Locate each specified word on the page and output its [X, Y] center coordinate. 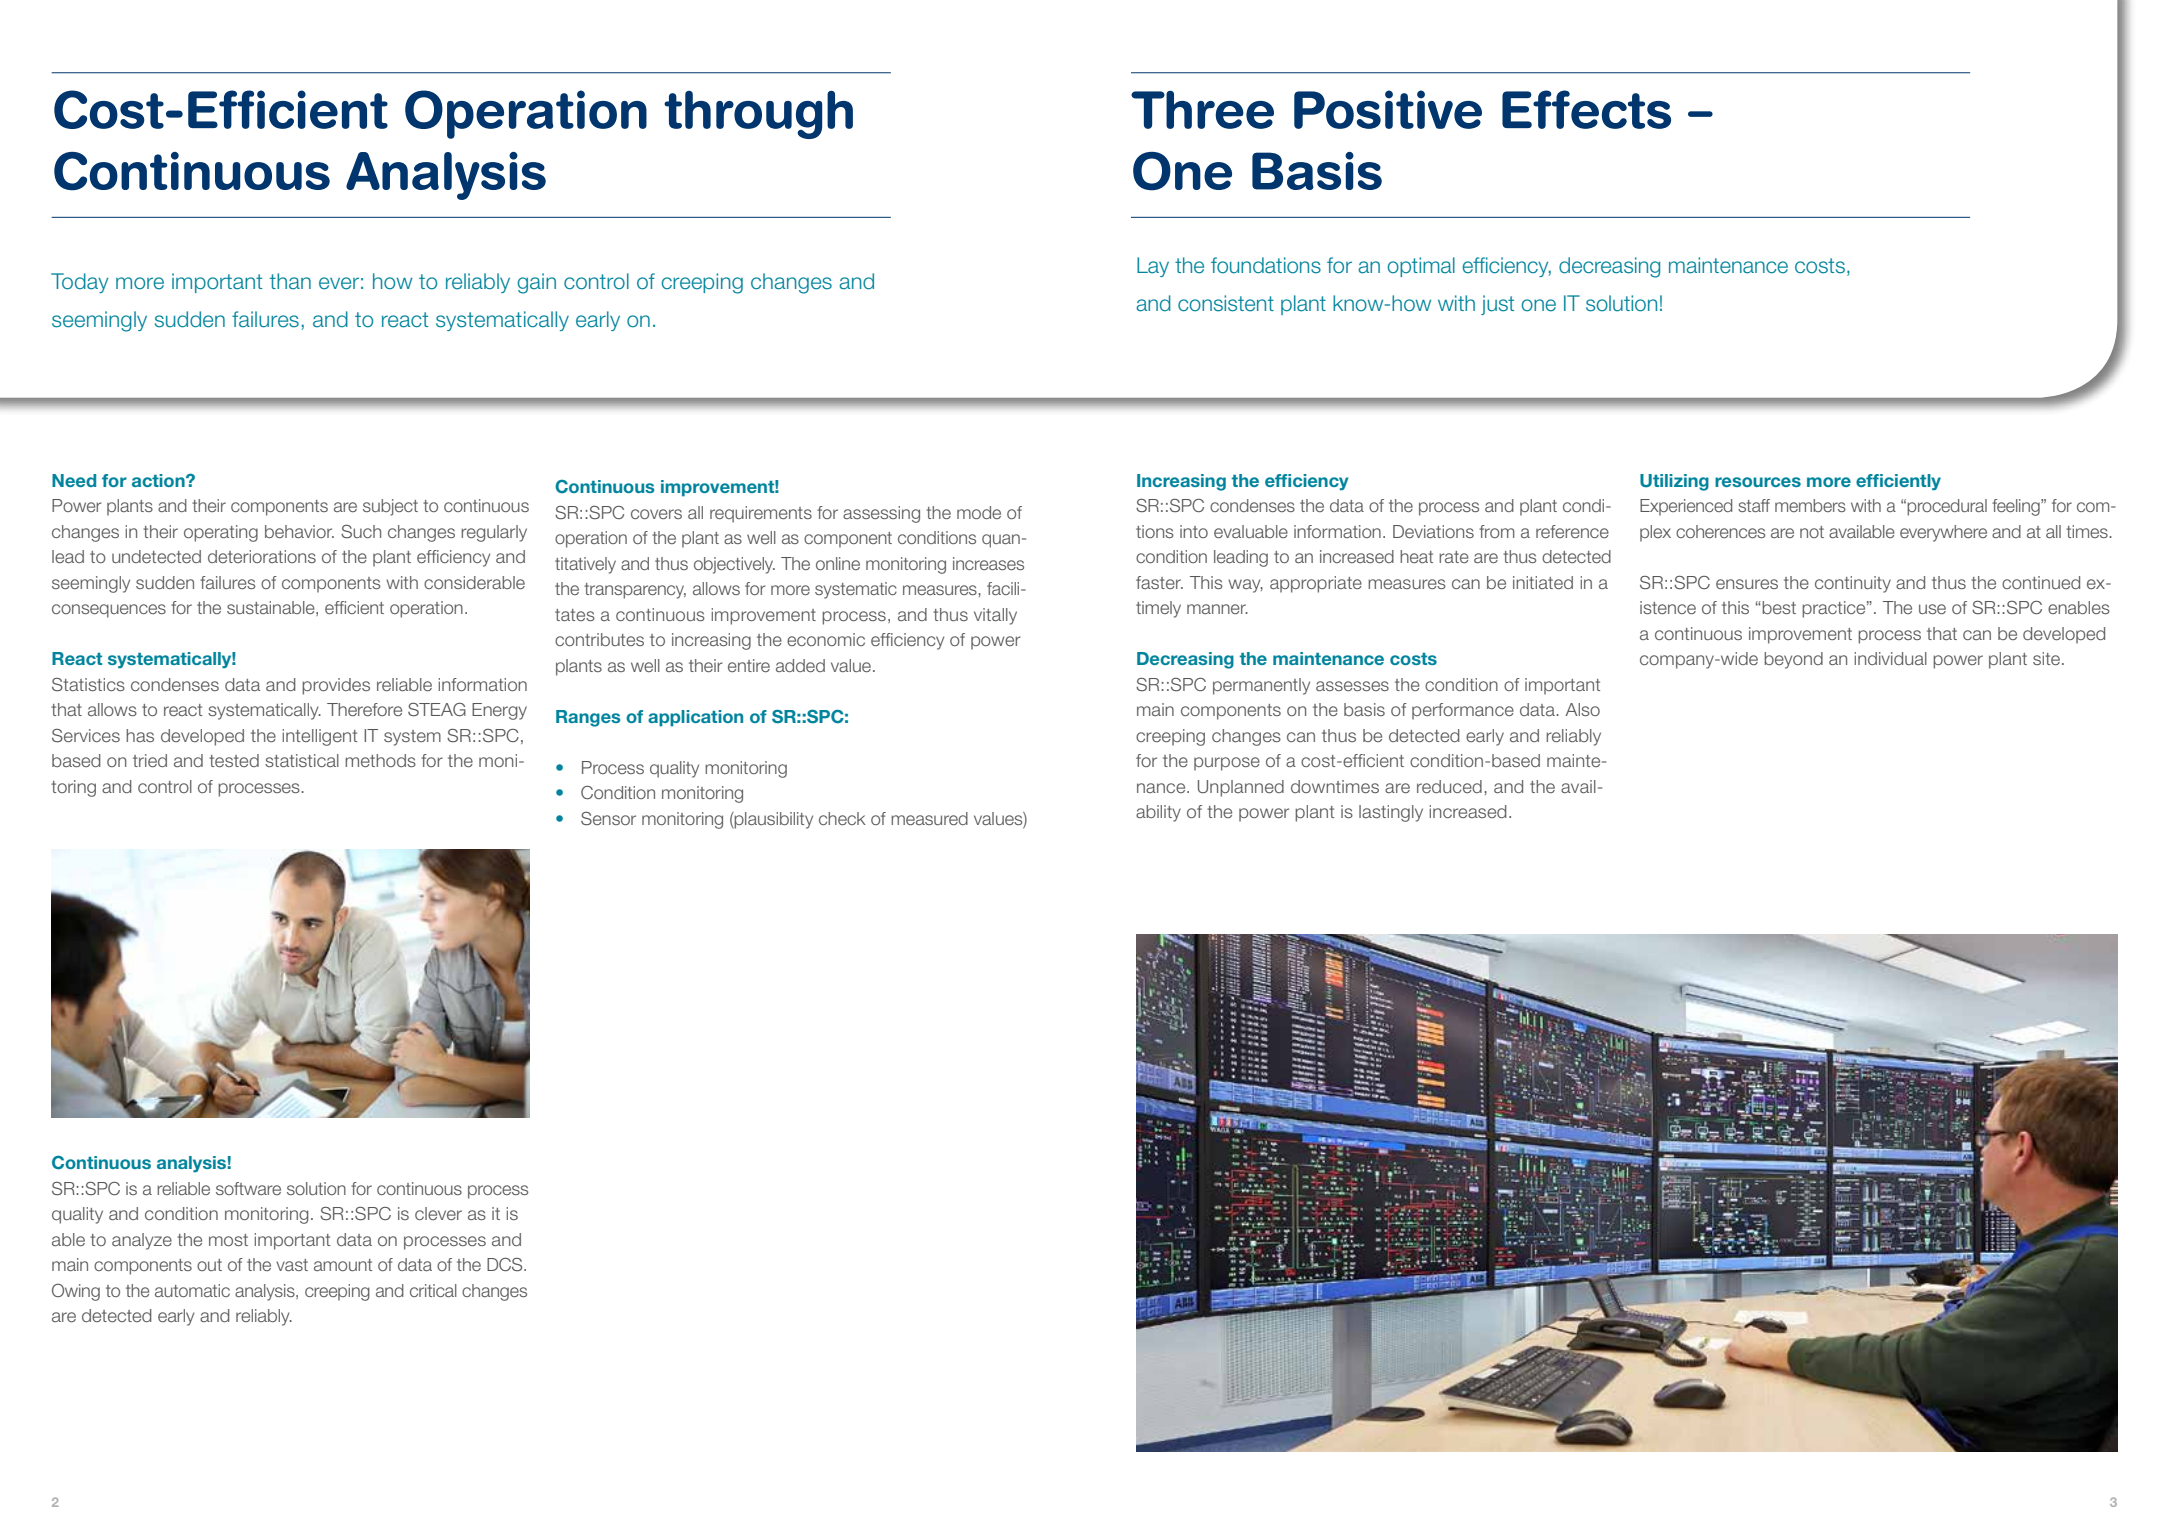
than [290, 281]
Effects [1586, 109]
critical [433, 1290]
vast [292, 1265]
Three [1202, 110]
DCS [506, 1264]
